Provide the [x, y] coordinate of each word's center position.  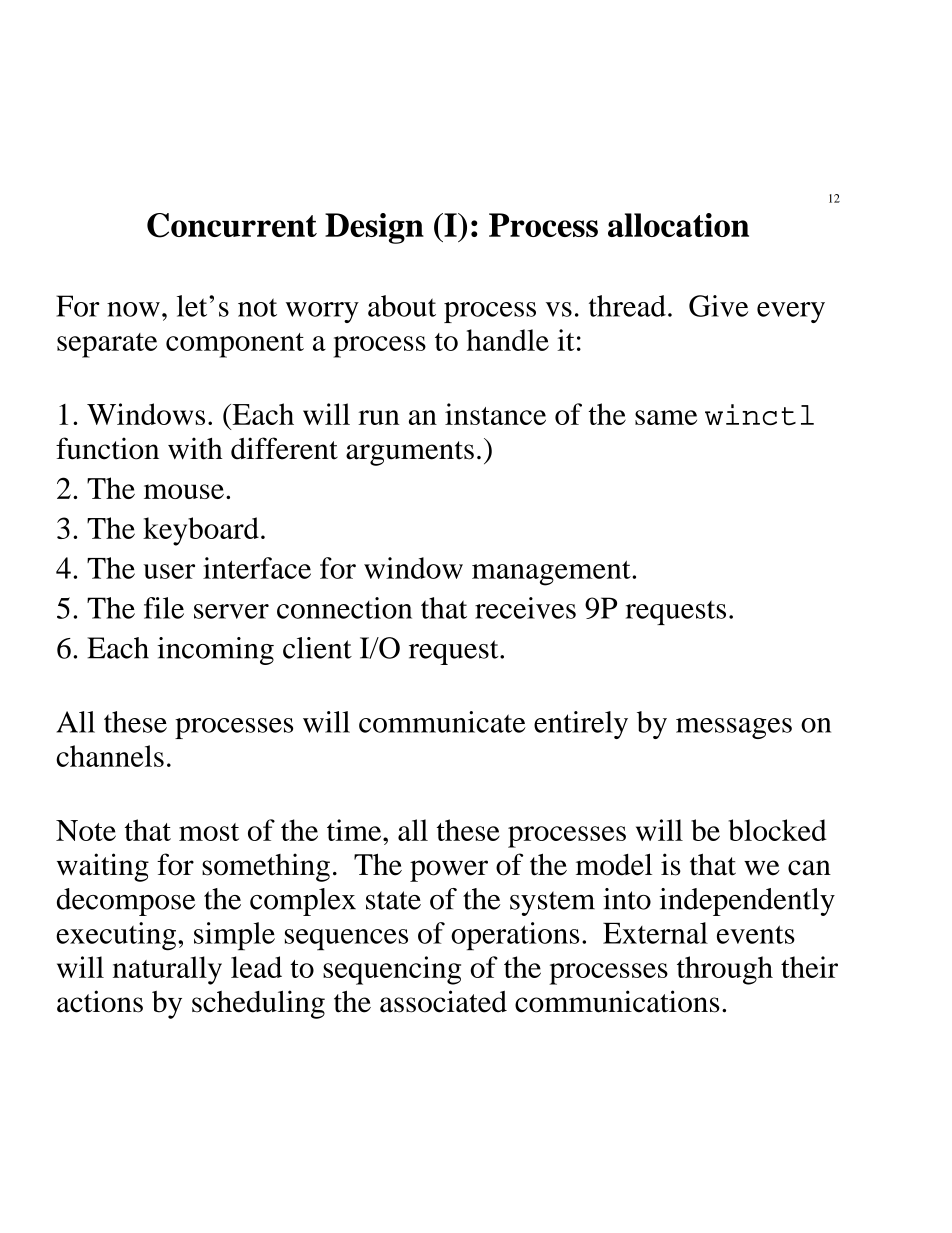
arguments [410, 453]
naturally [167, 970]
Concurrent [232, 225]
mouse [184, 491]
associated [443, 1001]
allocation [678, 225]
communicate [442, 722]
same [666, 417]
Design [374, 228]
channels [110, 756]
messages [734, 728]
